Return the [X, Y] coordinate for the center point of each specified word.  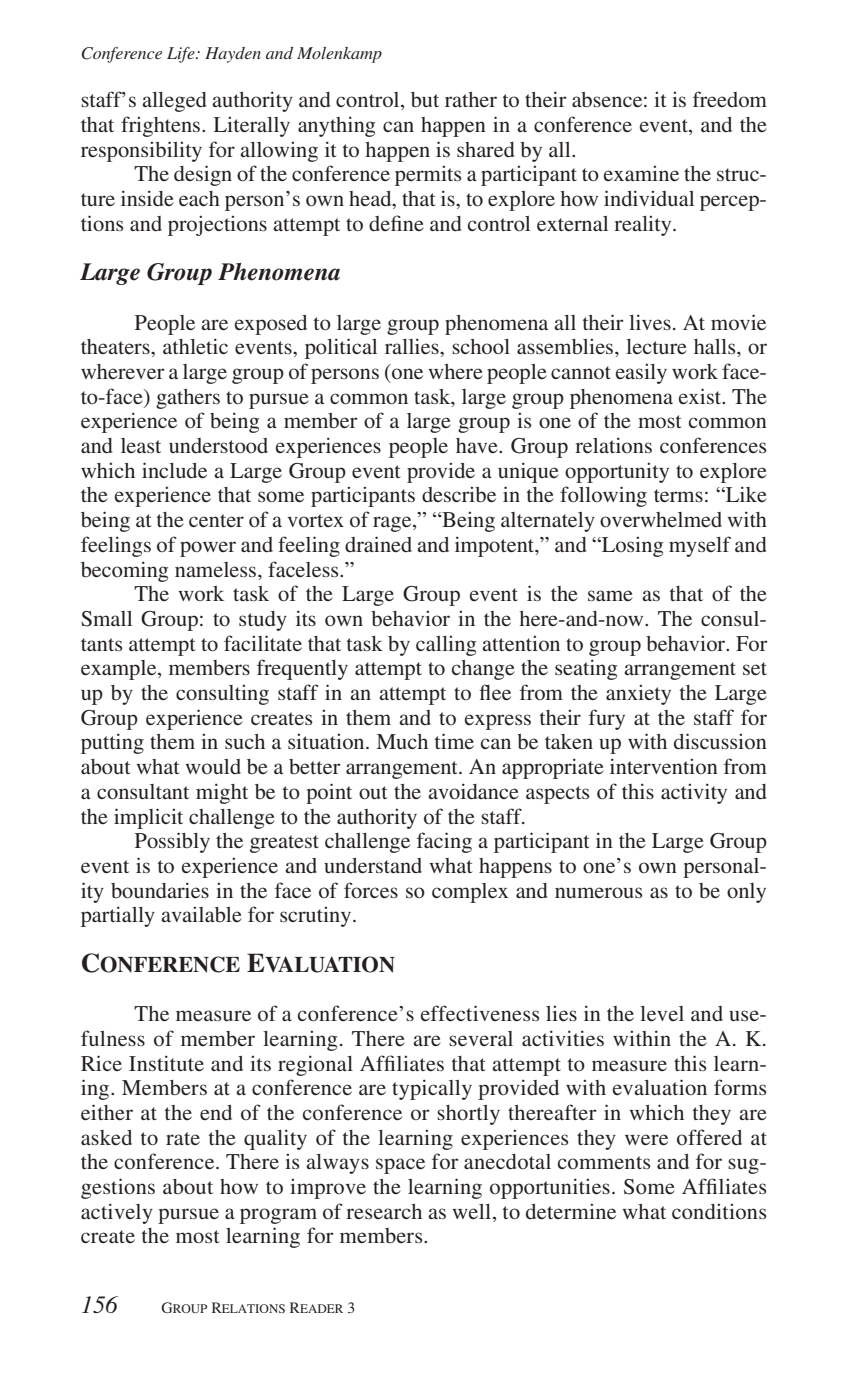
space [400, 1166]
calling [446, 646]
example [120, 670]
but [425, 100]
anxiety [638, 695]
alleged [174, 102]
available [201, 915]
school [481, 346]
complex [470, 893]
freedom [730, 99]
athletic [195, 346]
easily [641, 374]
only [746, 893]
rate [183, 1138]
